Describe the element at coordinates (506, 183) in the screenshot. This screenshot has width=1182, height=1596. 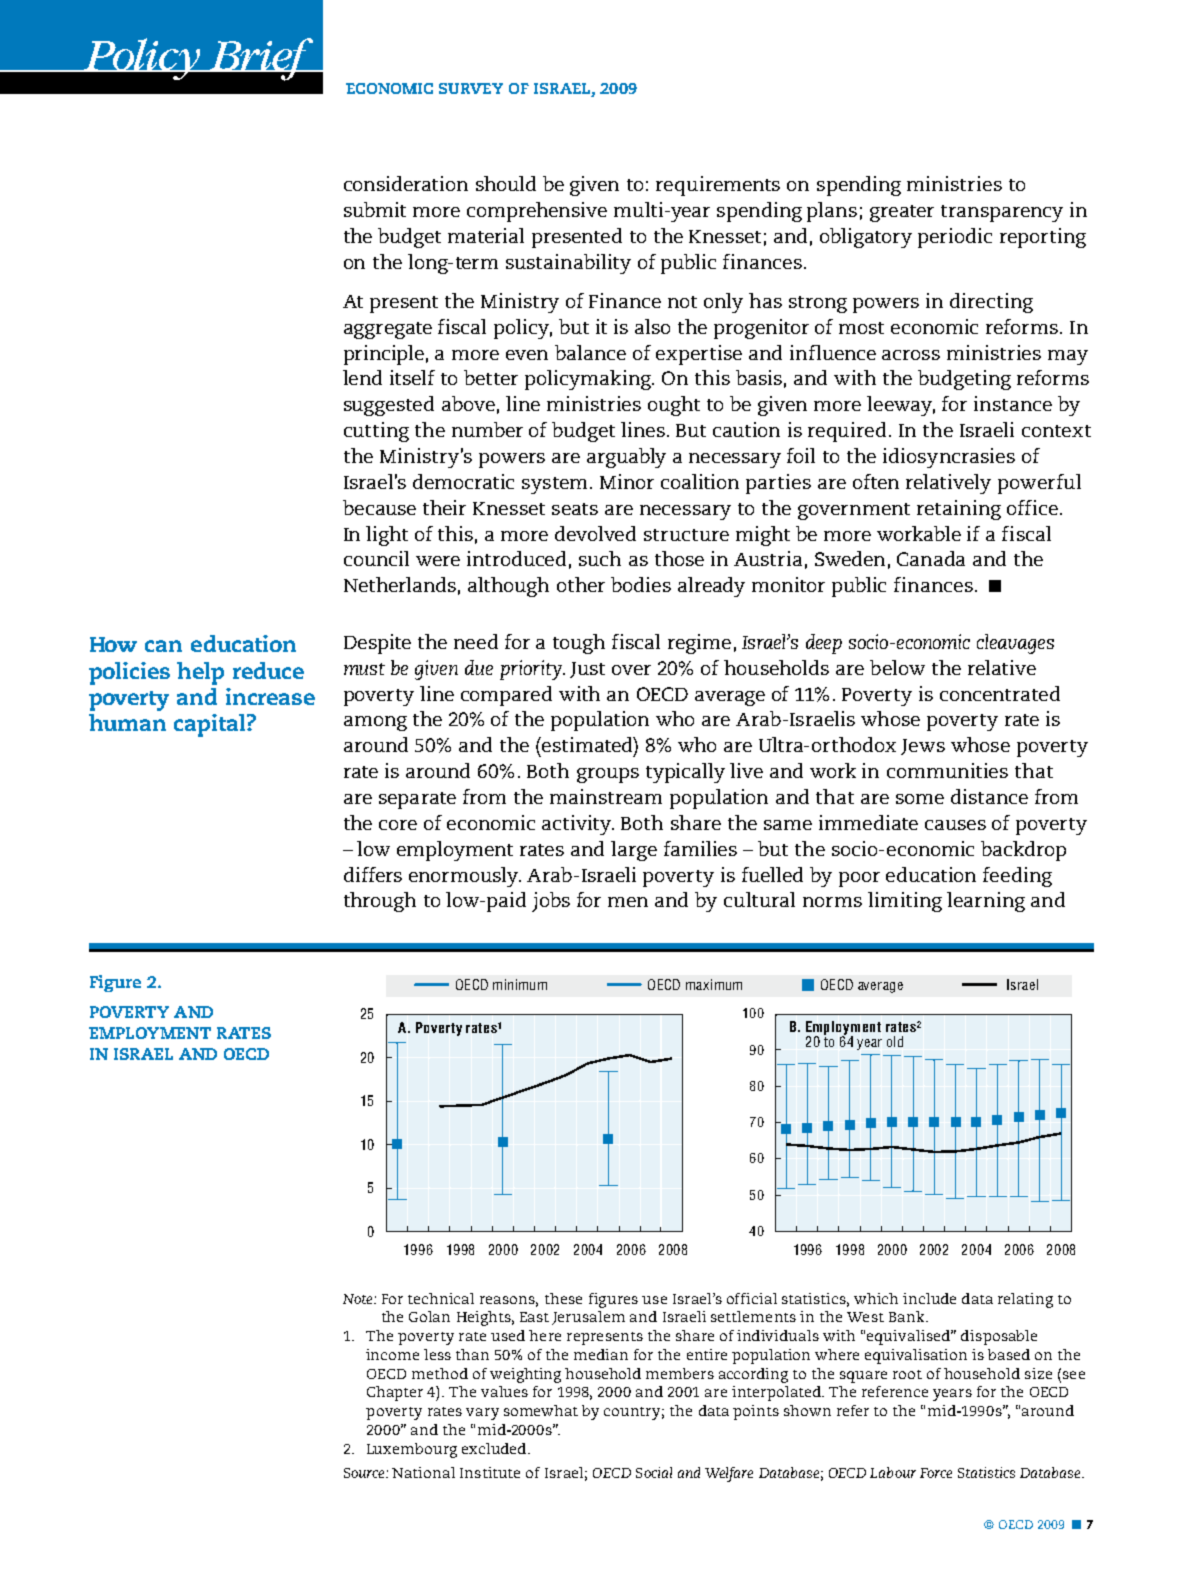
I see `should` at that location.
